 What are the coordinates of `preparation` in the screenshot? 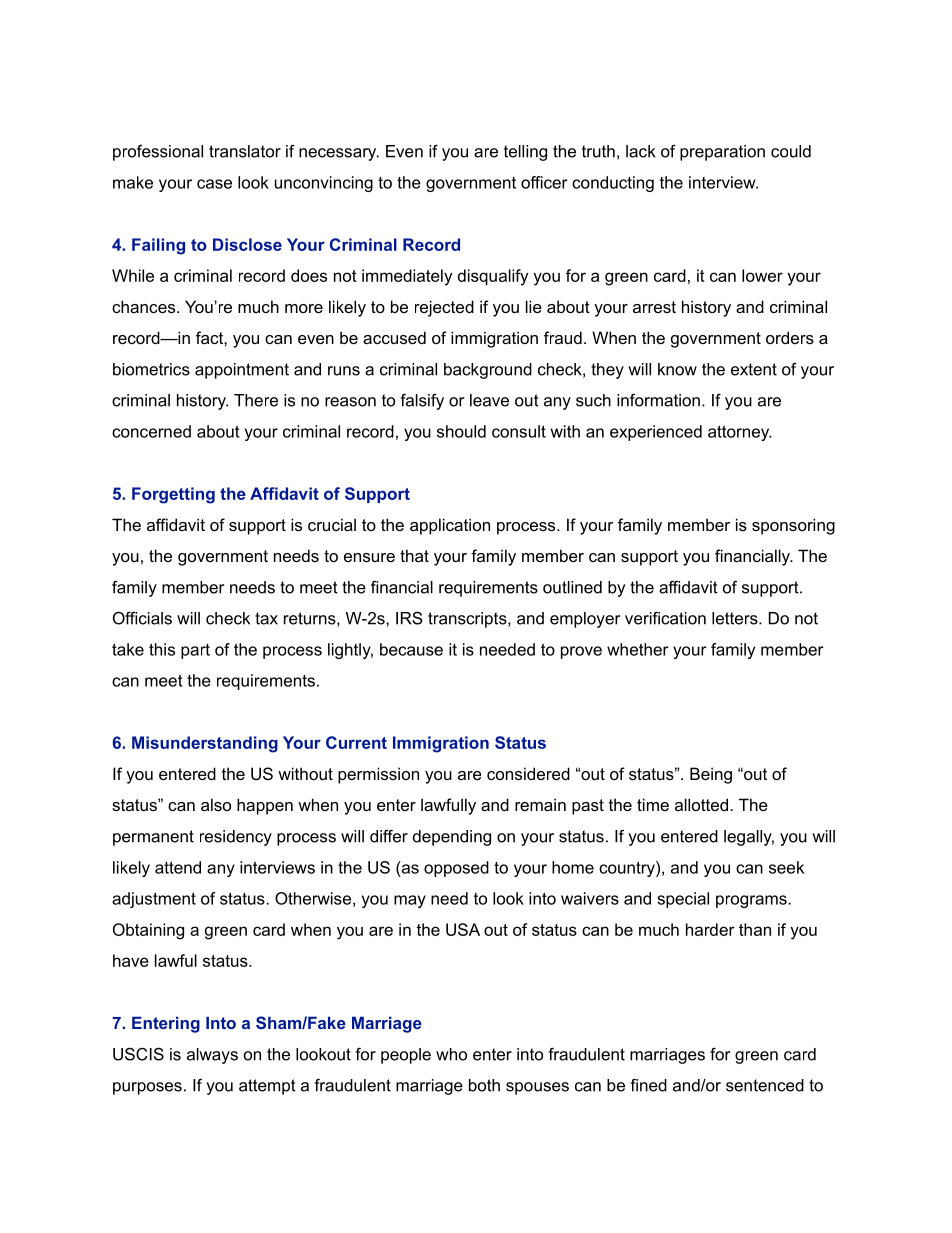 It's located at (722, 153).
